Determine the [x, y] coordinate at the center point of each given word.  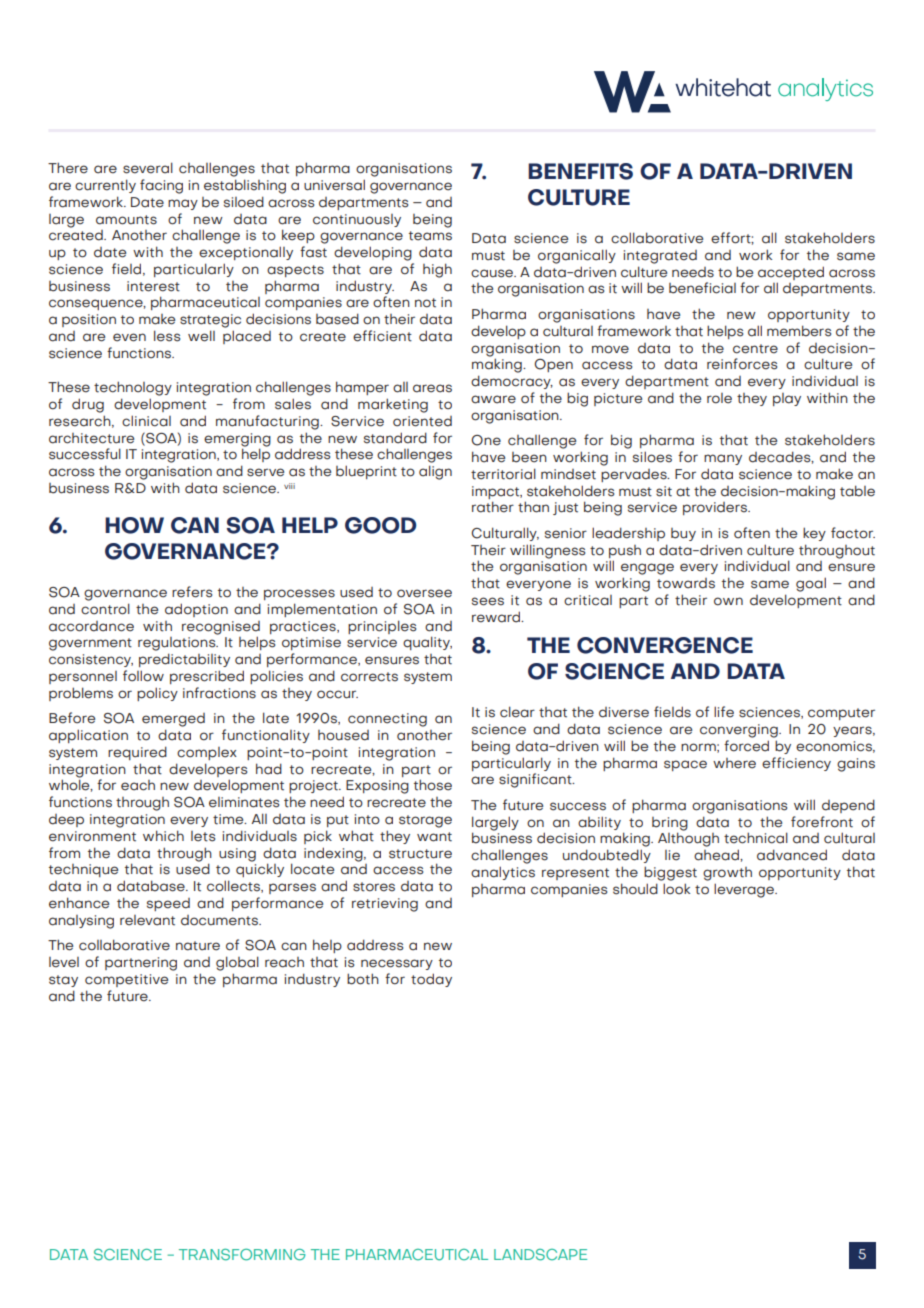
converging [740, 731]
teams [430, 236]
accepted [791, 273]
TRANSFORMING [242, 1255]
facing [161, 186]
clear [517, 712]
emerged [173, 720]
